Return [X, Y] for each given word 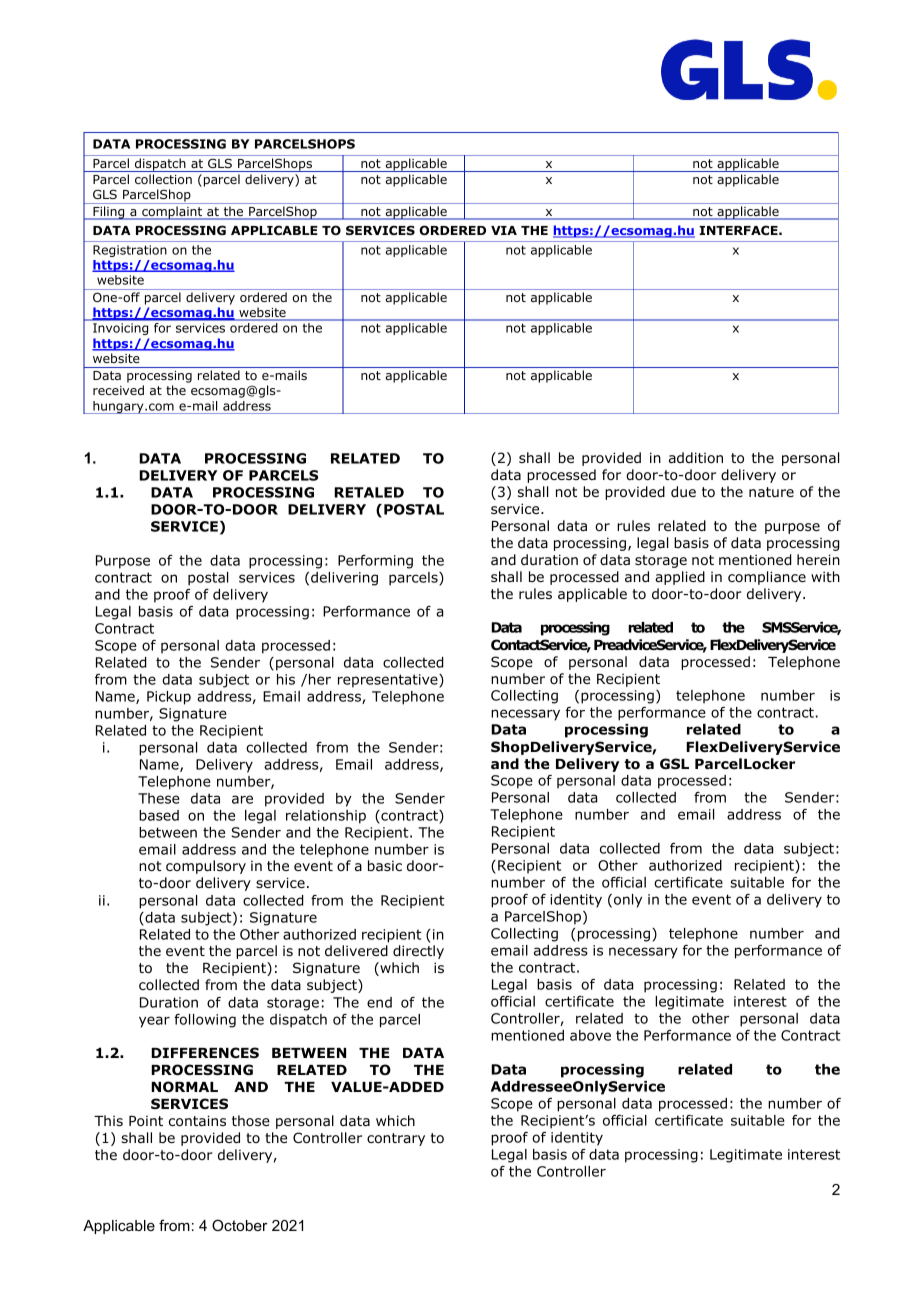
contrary [396, 1139]
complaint [172, 213]
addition [696, 458]
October [240, 1225]
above [590, 1035]
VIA [504, 230]
